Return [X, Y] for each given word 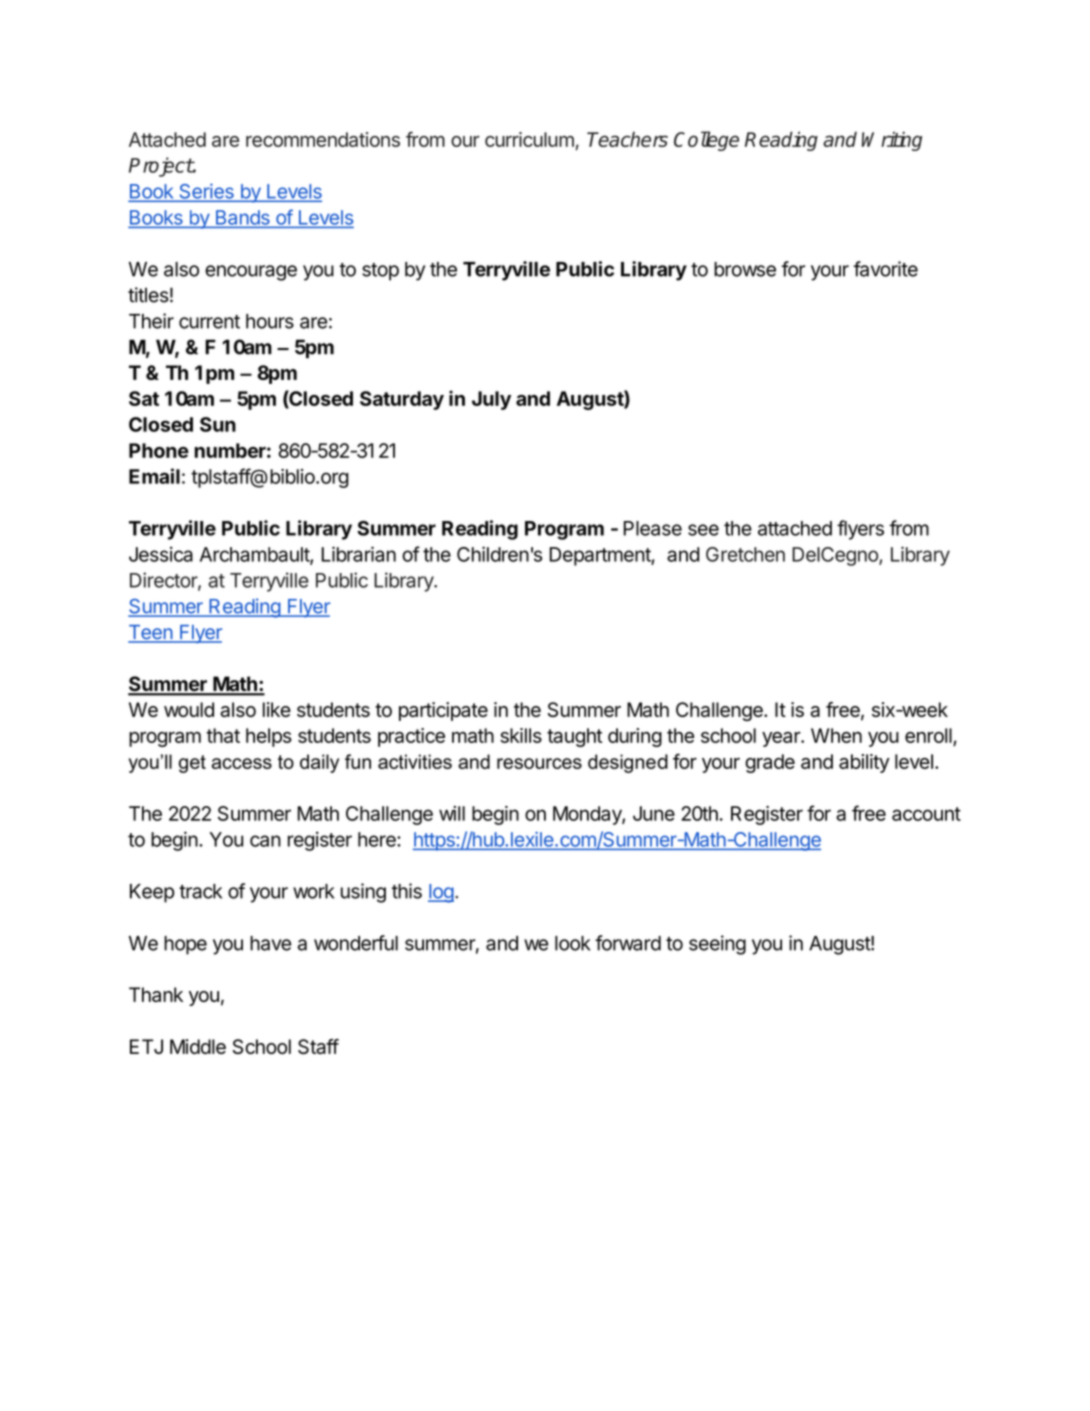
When [836, 735]
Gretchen [745, 554]
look [572, 943]
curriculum [529, 139]
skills [521, 735]
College [706, 141]
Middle [198, 1046]
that [223, 735]
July [491, 400]
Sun [218, 424]
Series [206, 192]
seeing [717, 945]
